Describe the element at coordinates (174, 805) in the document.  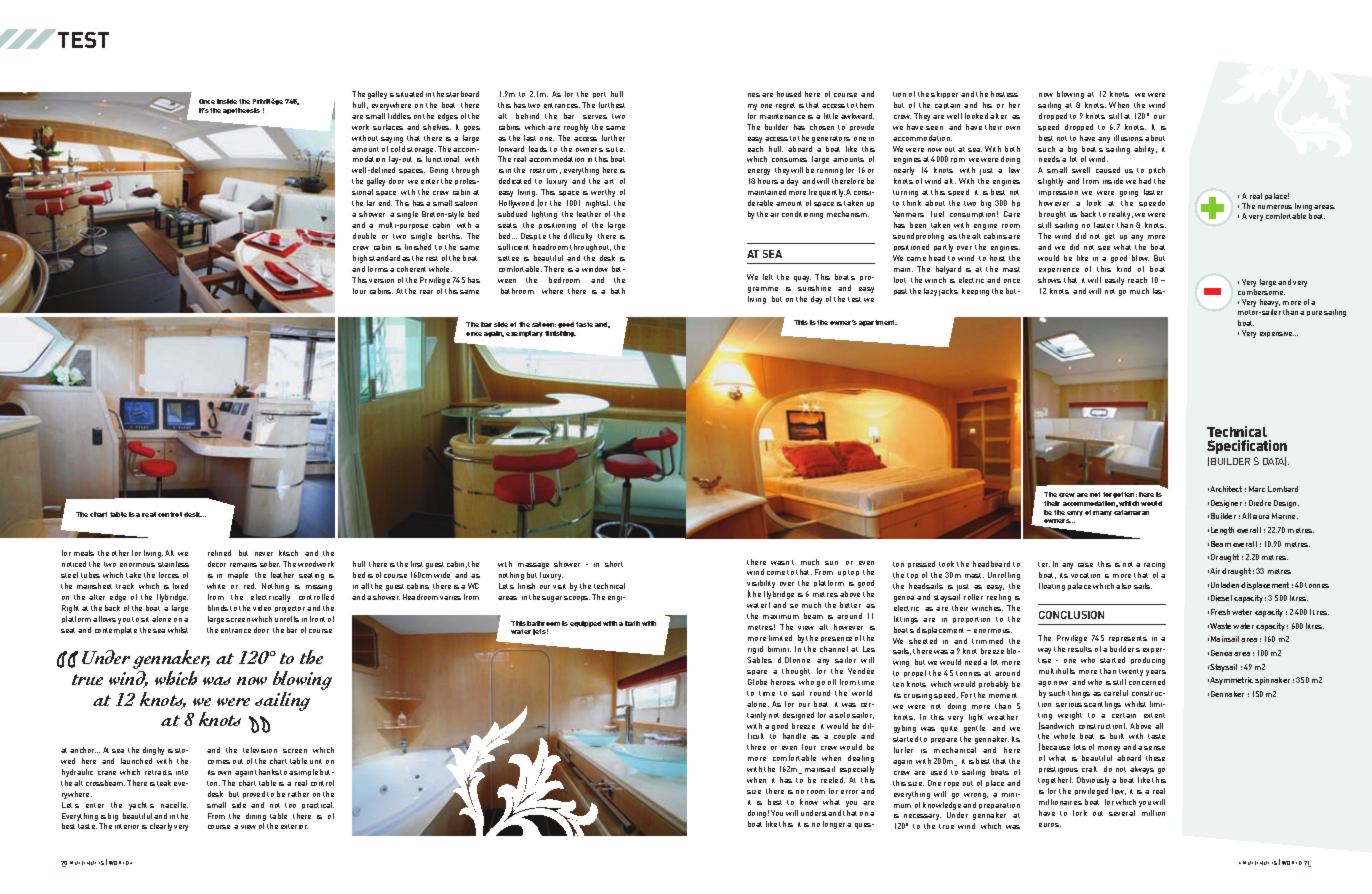
I see `nacelle` at that location.
